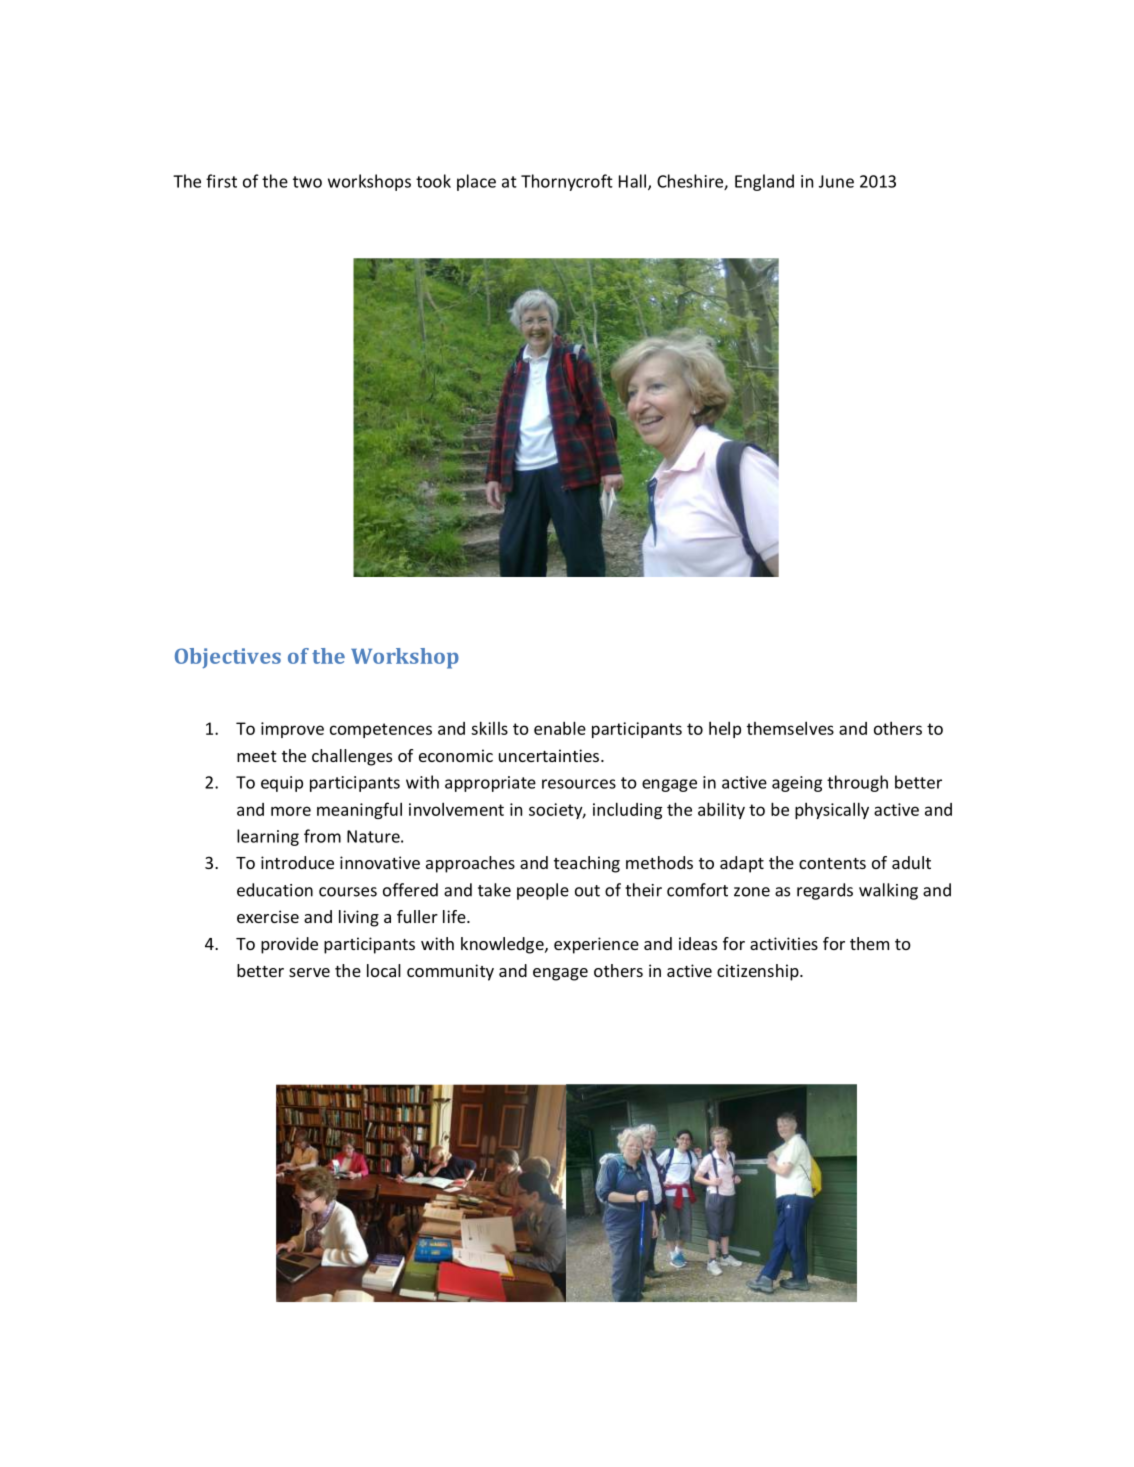 This screenshot has width=1134, height=1467. I want to click on took, so click(433, 181).
